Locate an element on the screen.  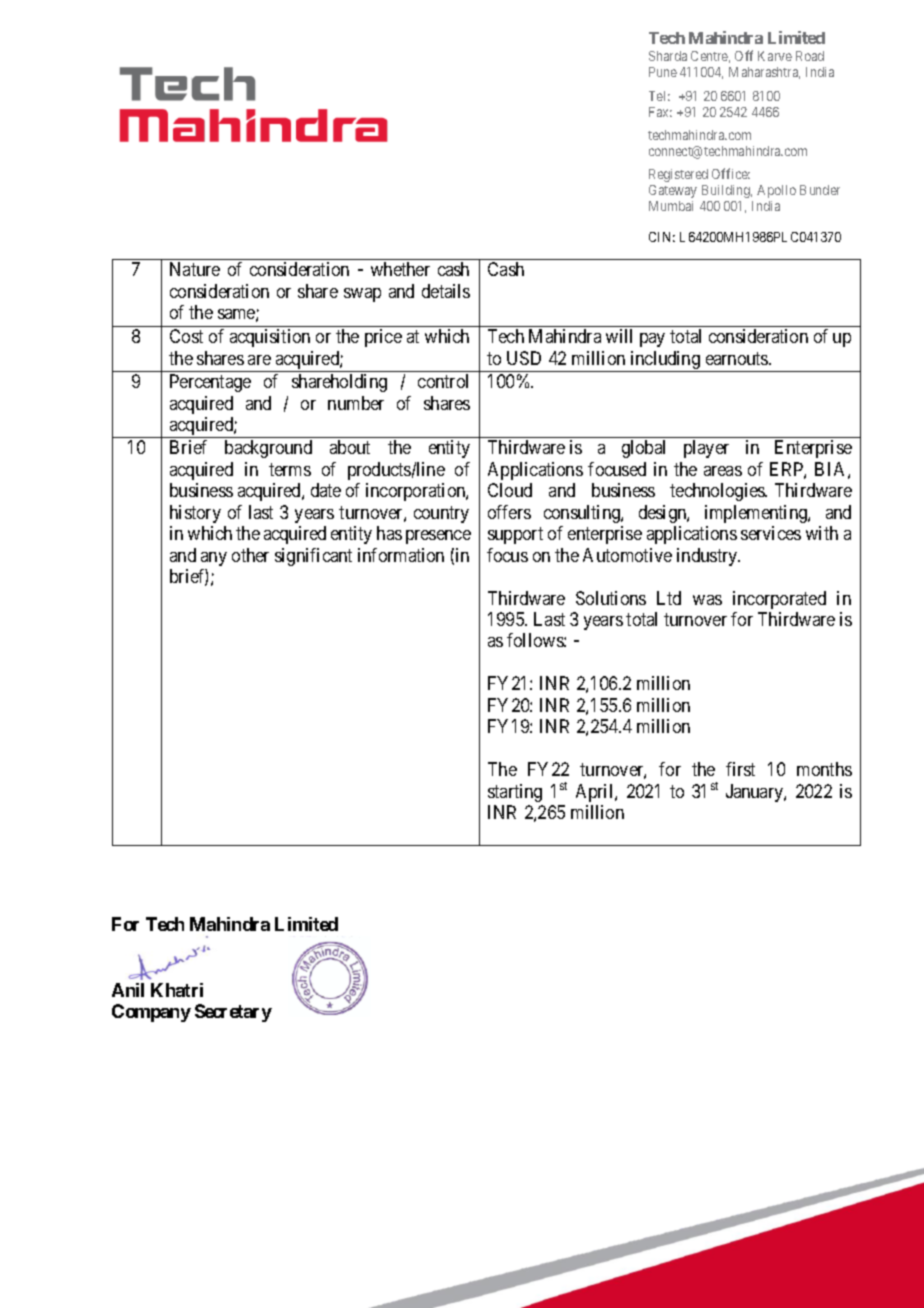
Nature is located at coordinates (195, 269).
